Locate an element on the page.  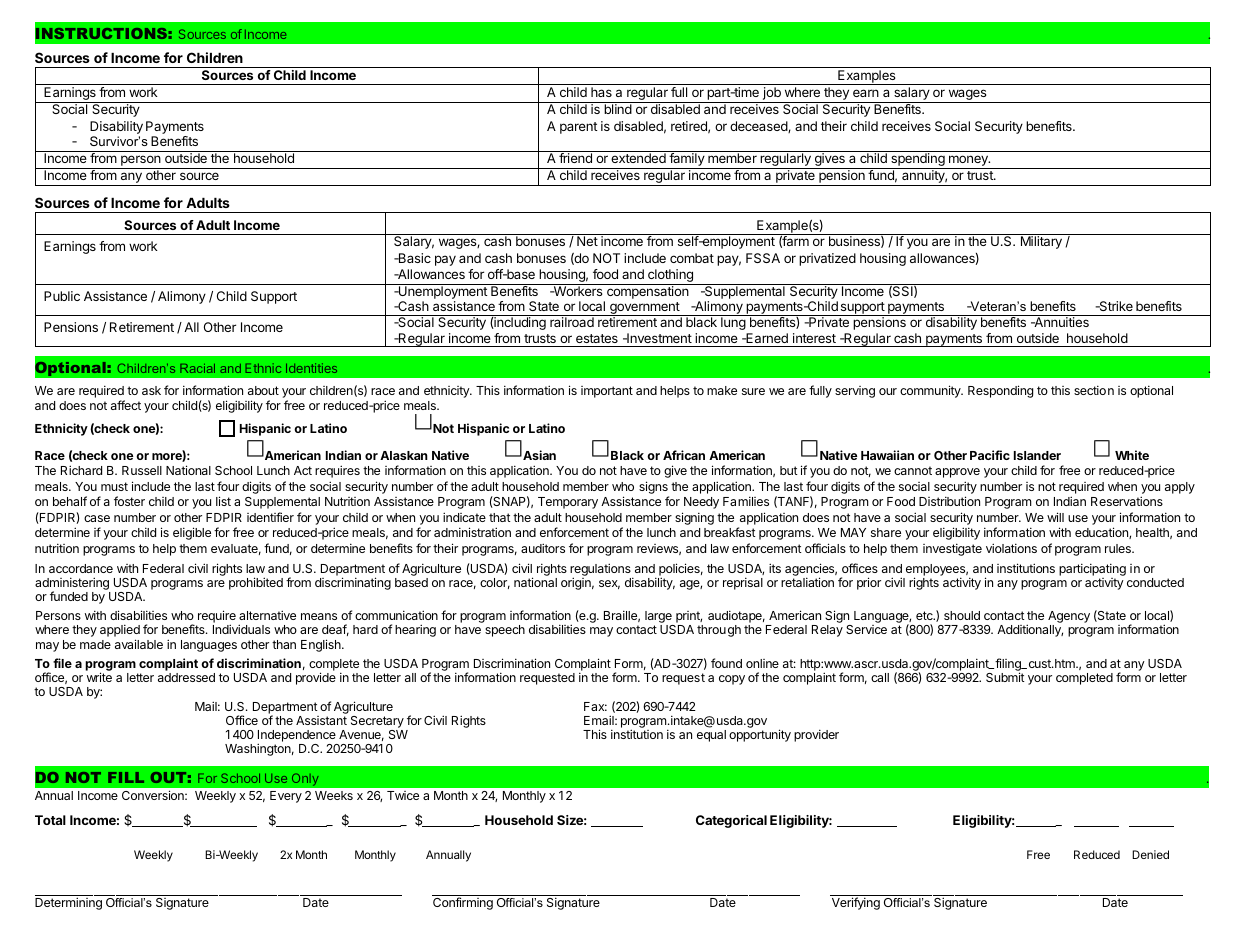
parent is located at coordinates (579, 128).
